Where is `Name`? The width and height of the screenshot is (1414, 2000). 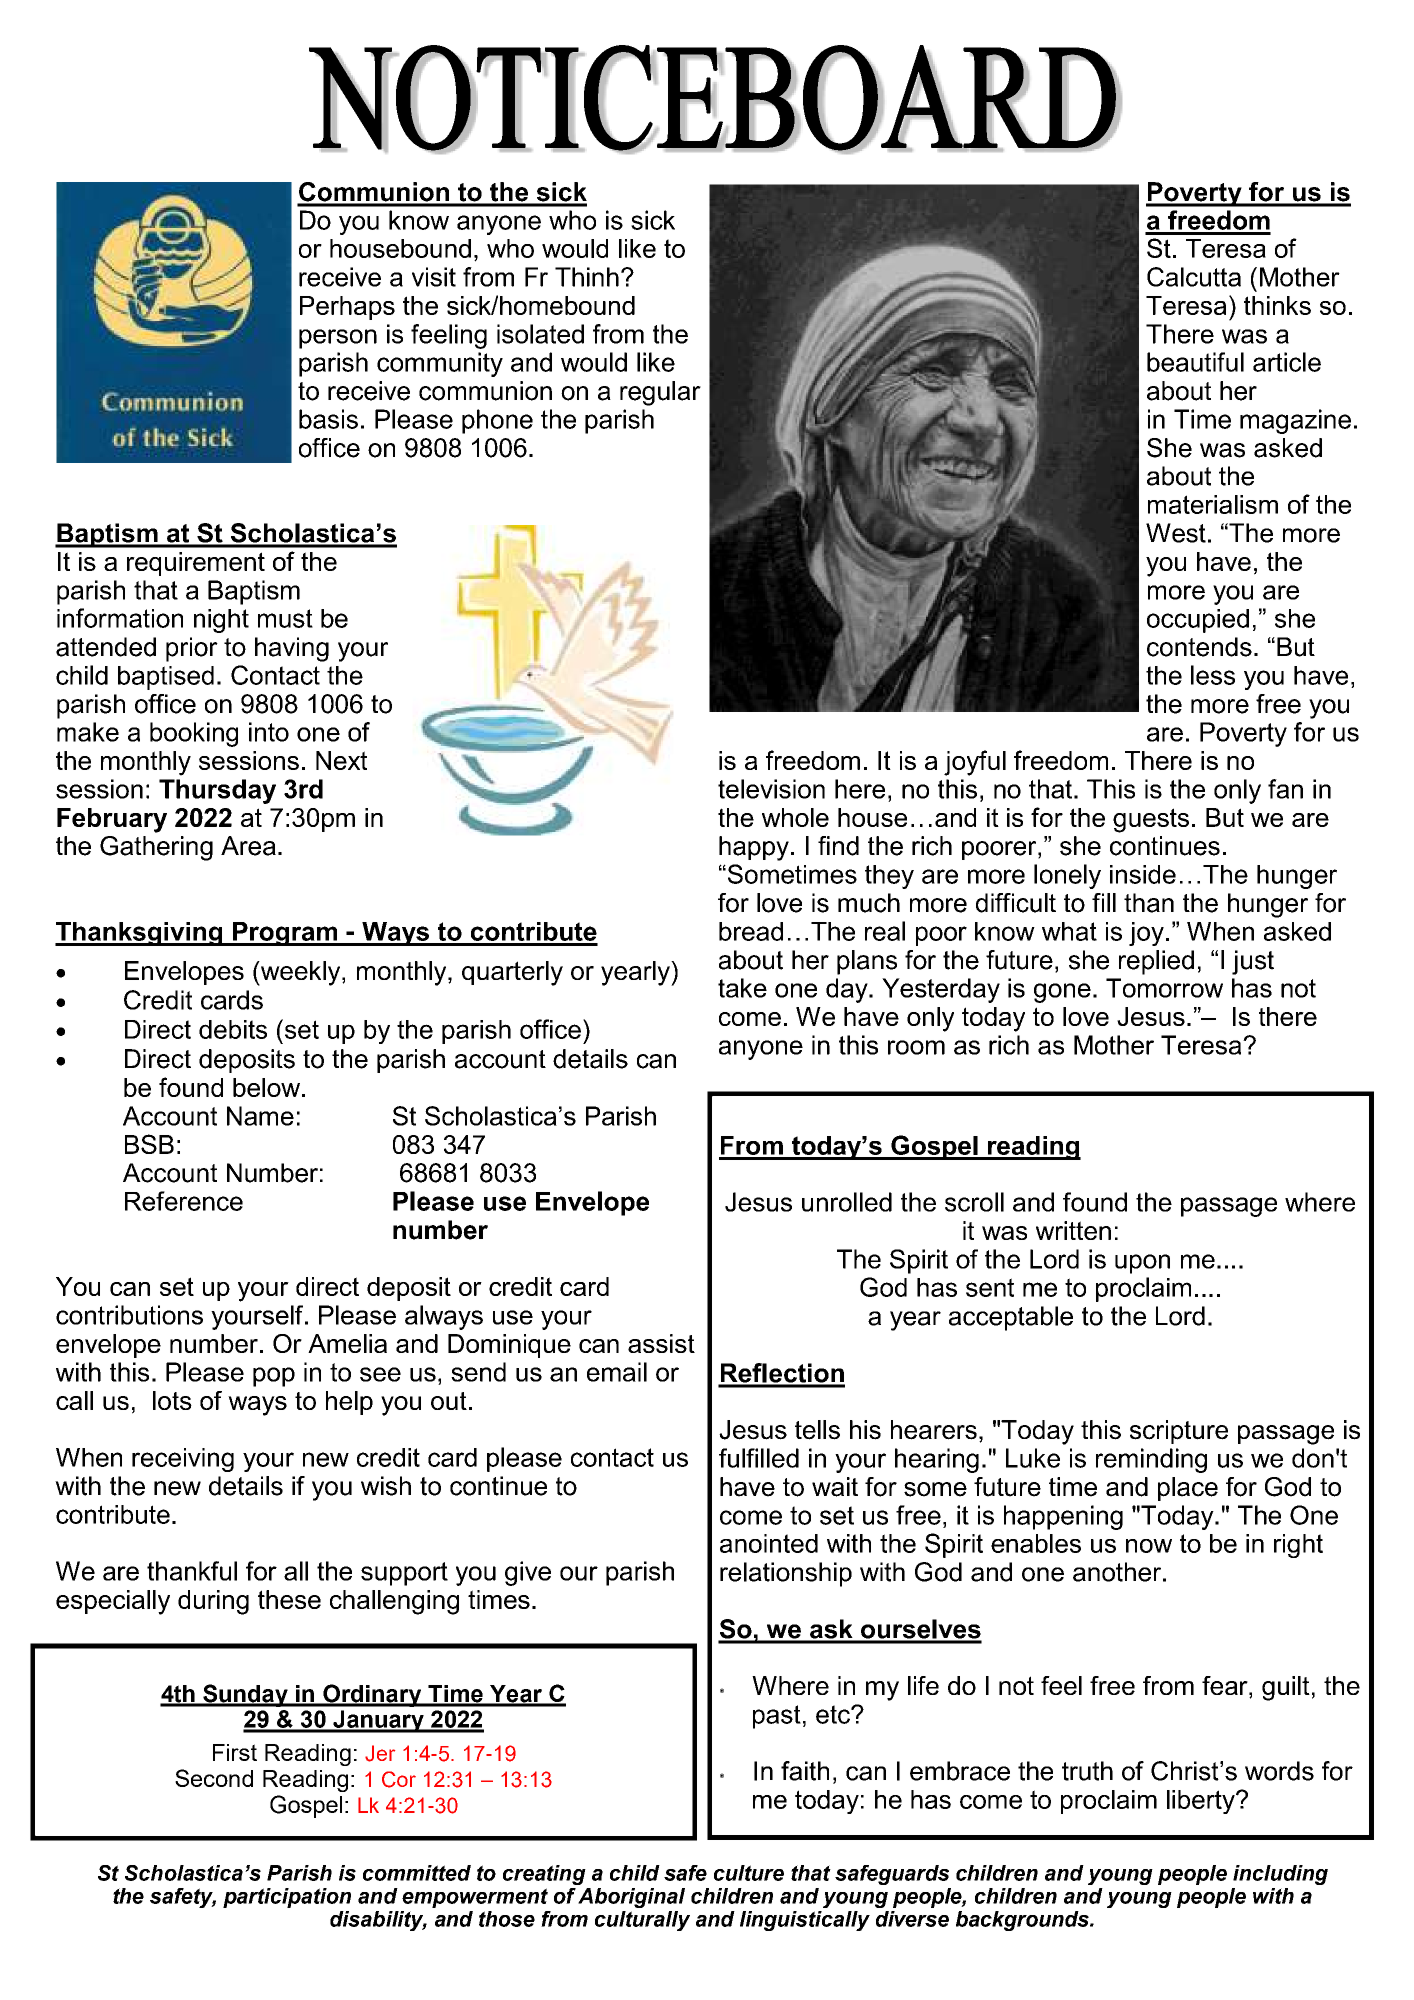
Name is located at coordinates (260, 1116).
